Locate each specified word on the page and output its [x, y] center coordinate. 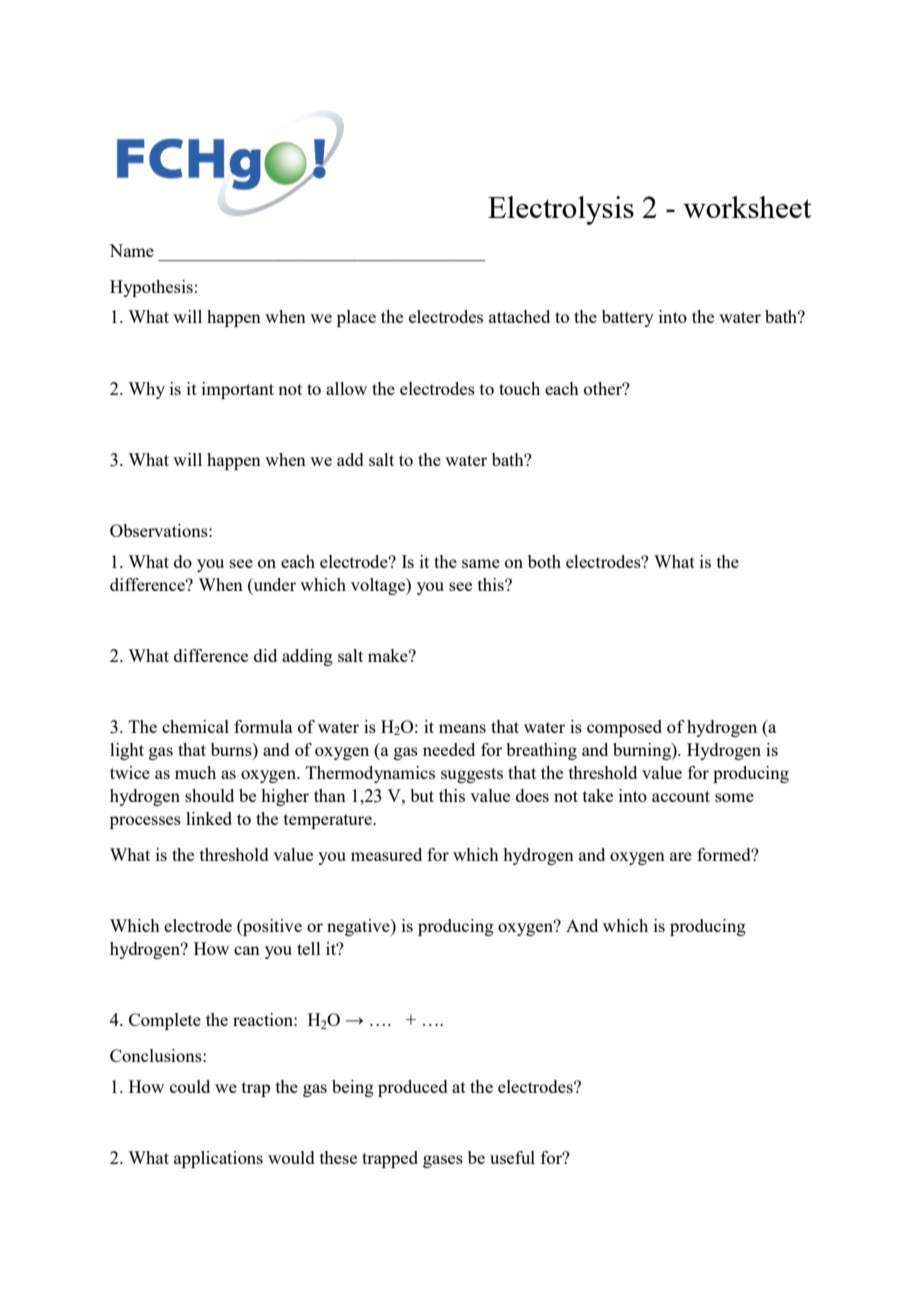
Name [131, 250]
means [462, 728]
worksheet [747, 207]
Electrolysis [561, 210]
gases [443, 1161]
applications [218, 1159]
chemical [195, 726]
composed [624, 728]
